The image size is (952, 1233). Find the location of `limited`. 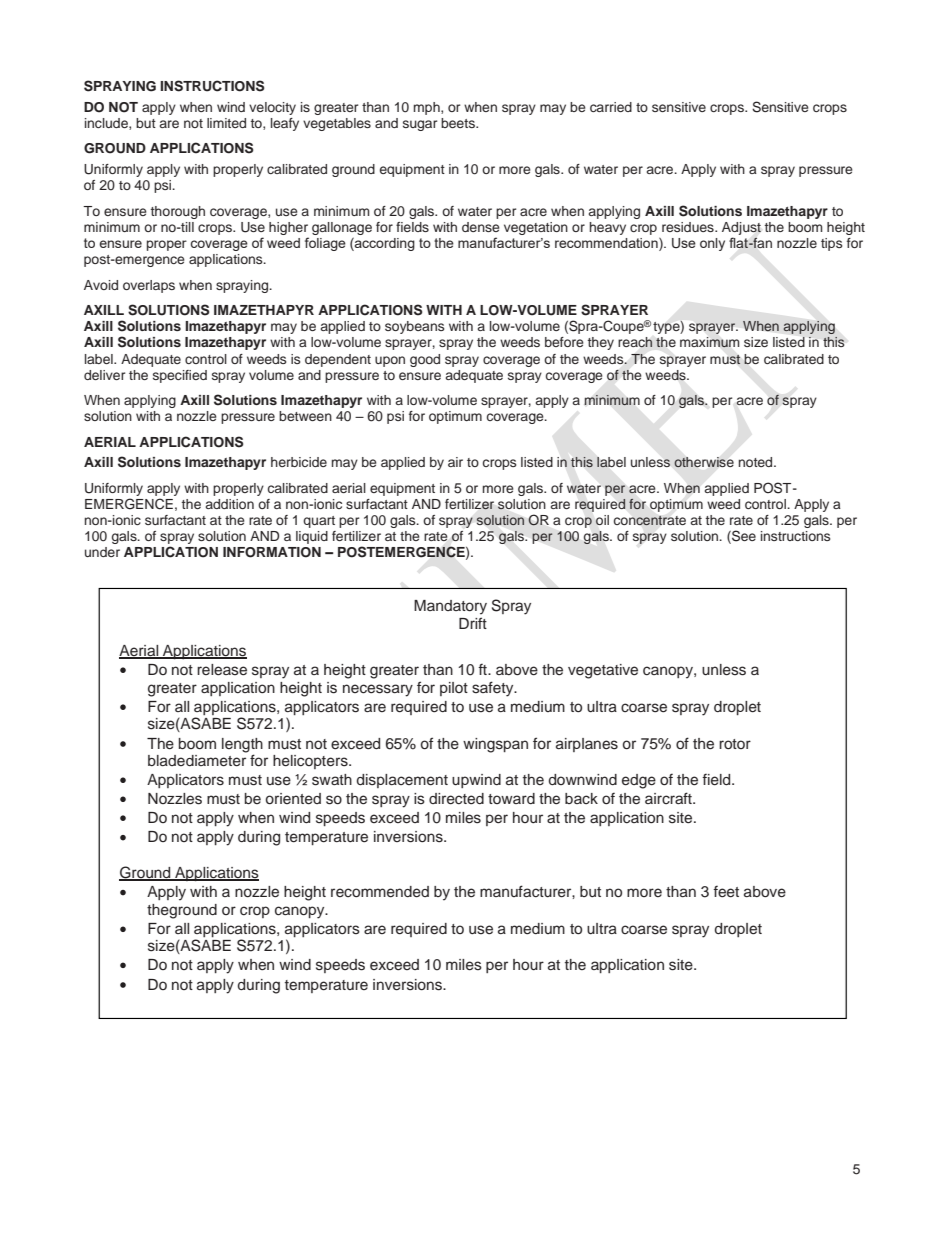

limited is located at coordinates (226, 123).
